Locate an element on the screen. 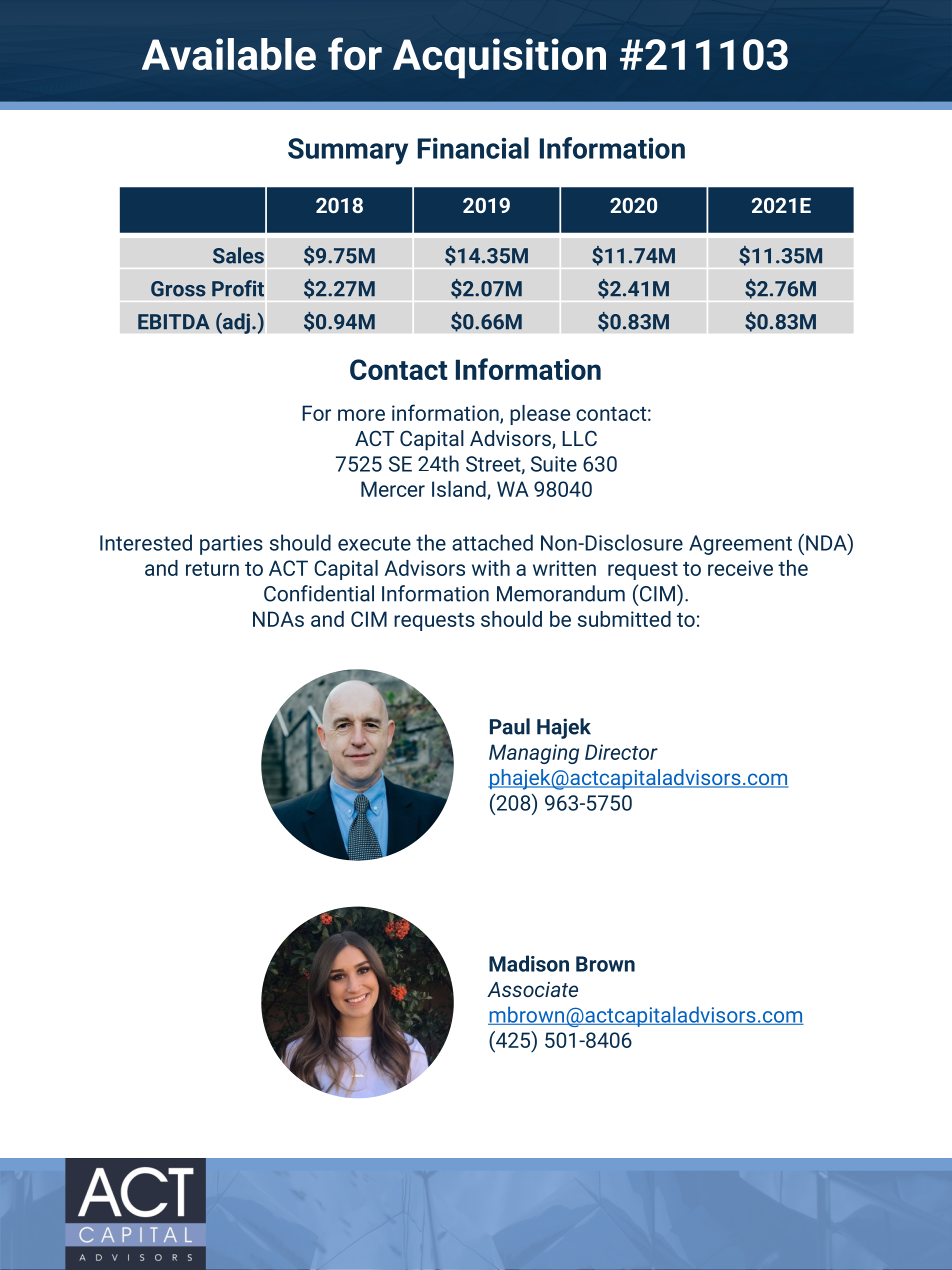 Image resolution: width=952 pixels, height=1270 pixels. Director is located at coordinates (621, 752).
